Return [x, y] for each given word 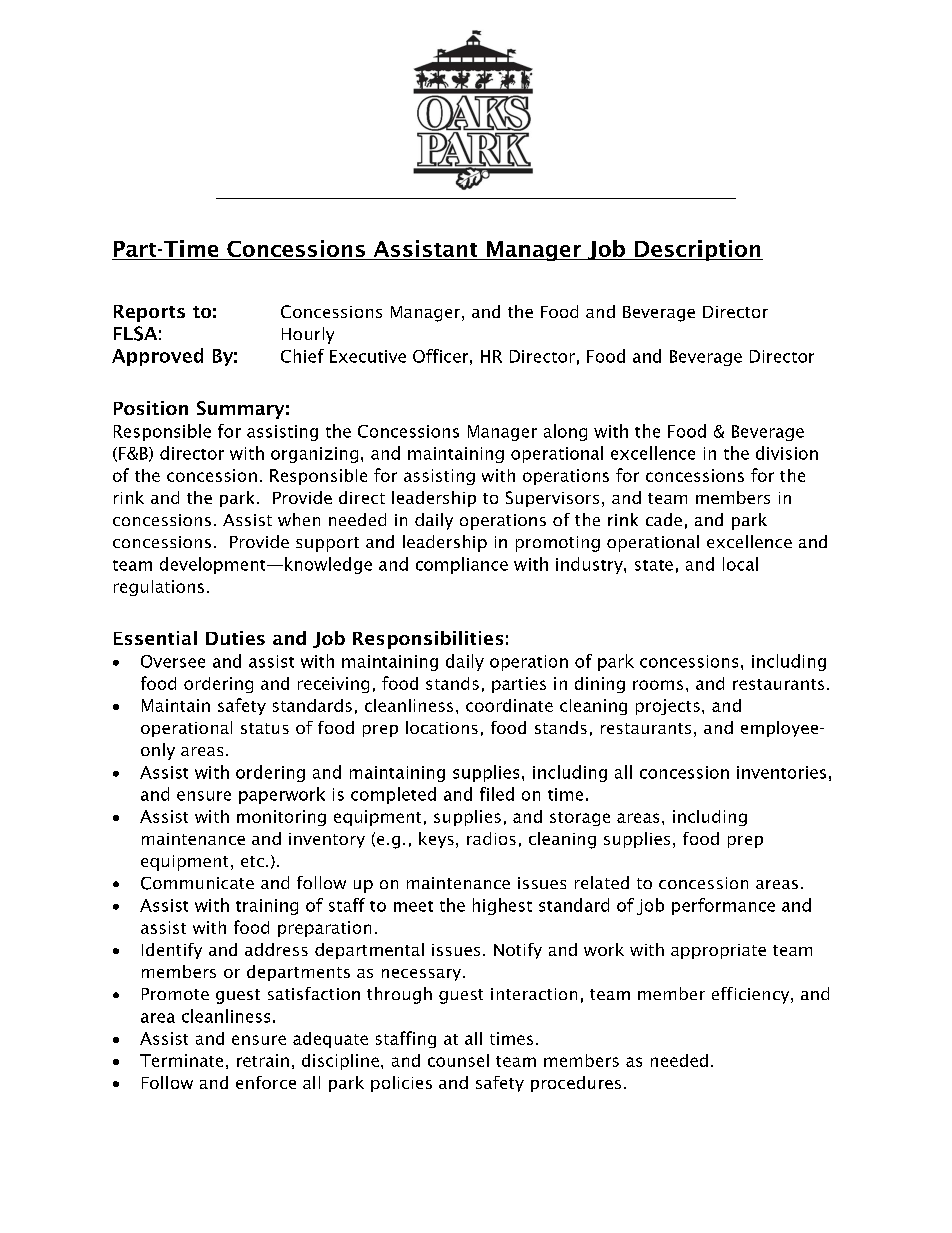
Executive [368, 356]
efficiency [752, 995]
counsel [458, 1060]
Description [698, 250]
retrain [263, 1060]
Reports [149, 313]
